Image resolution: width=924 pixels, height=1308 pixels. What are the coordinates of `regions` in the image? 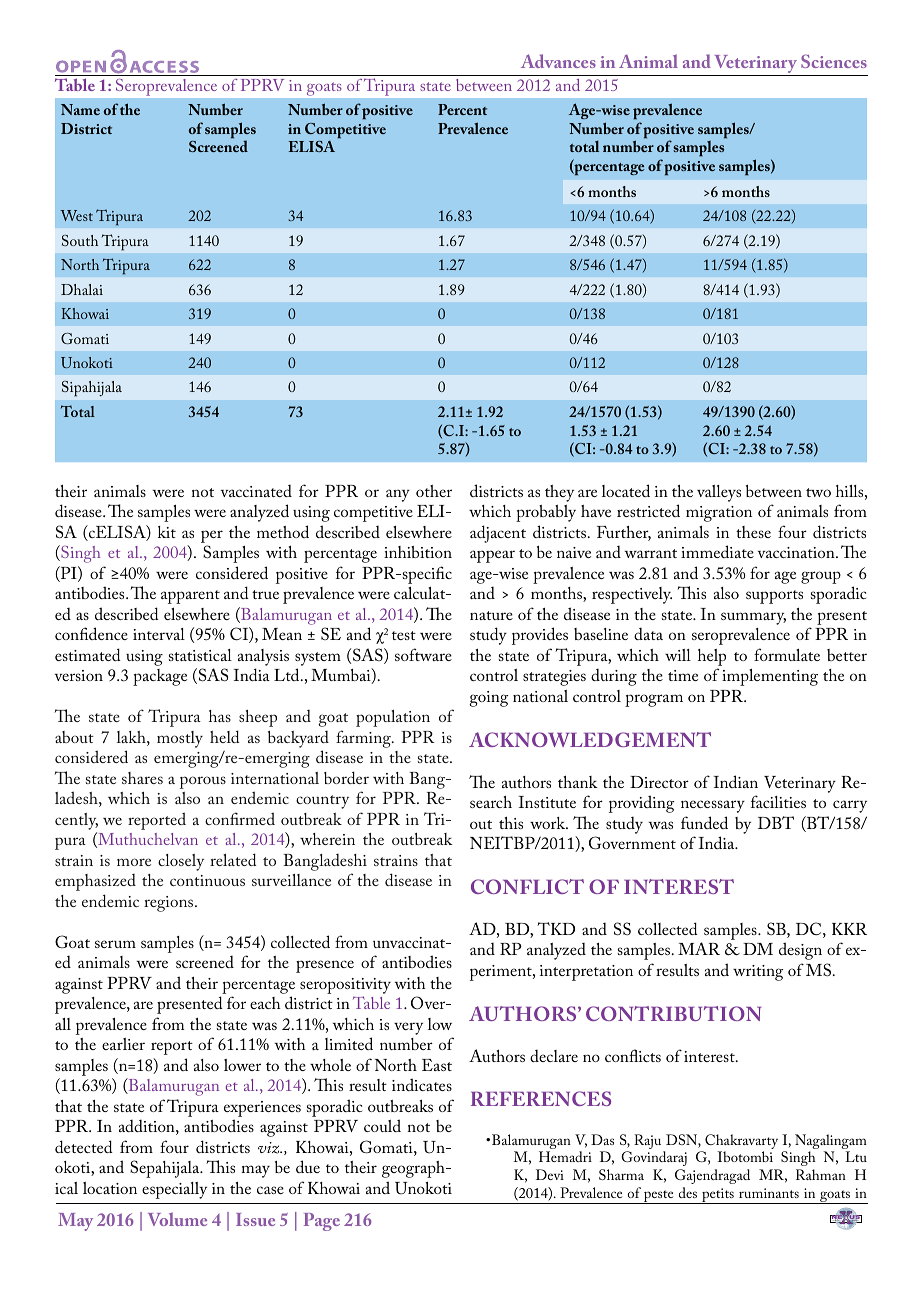 It's located at (170, 904).
